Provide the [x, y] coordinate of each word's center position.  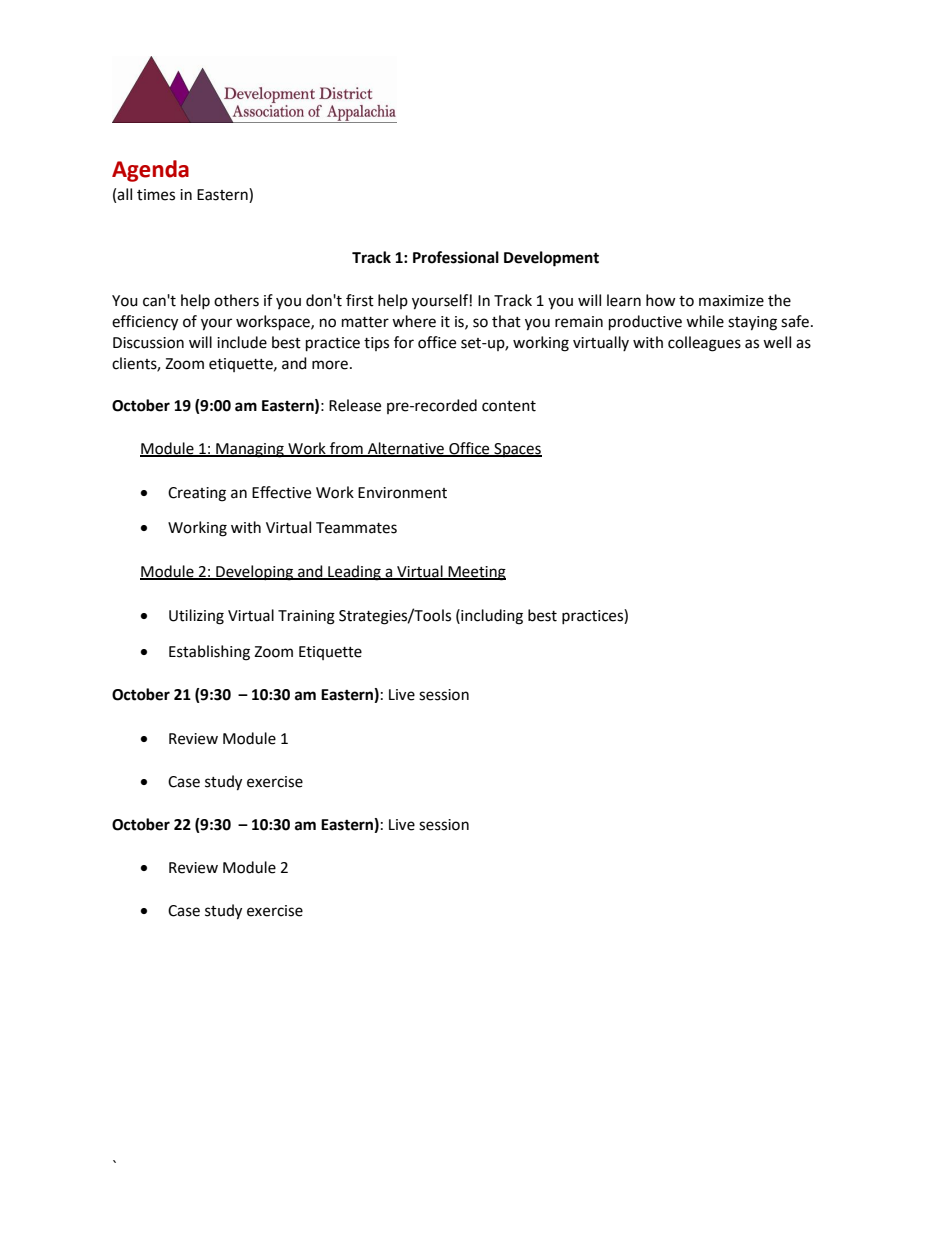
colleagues [704, 344]
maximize [731, 301]
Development [551, 259]
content [509, 406]
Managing [250, 450]
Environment [402, 493]
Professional [456, 257]
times [156, 195]
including [491, 617]
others [236, 300]
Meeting [476, 573]
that [506, 321]
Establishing [209, 653]
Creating [197, 494]
